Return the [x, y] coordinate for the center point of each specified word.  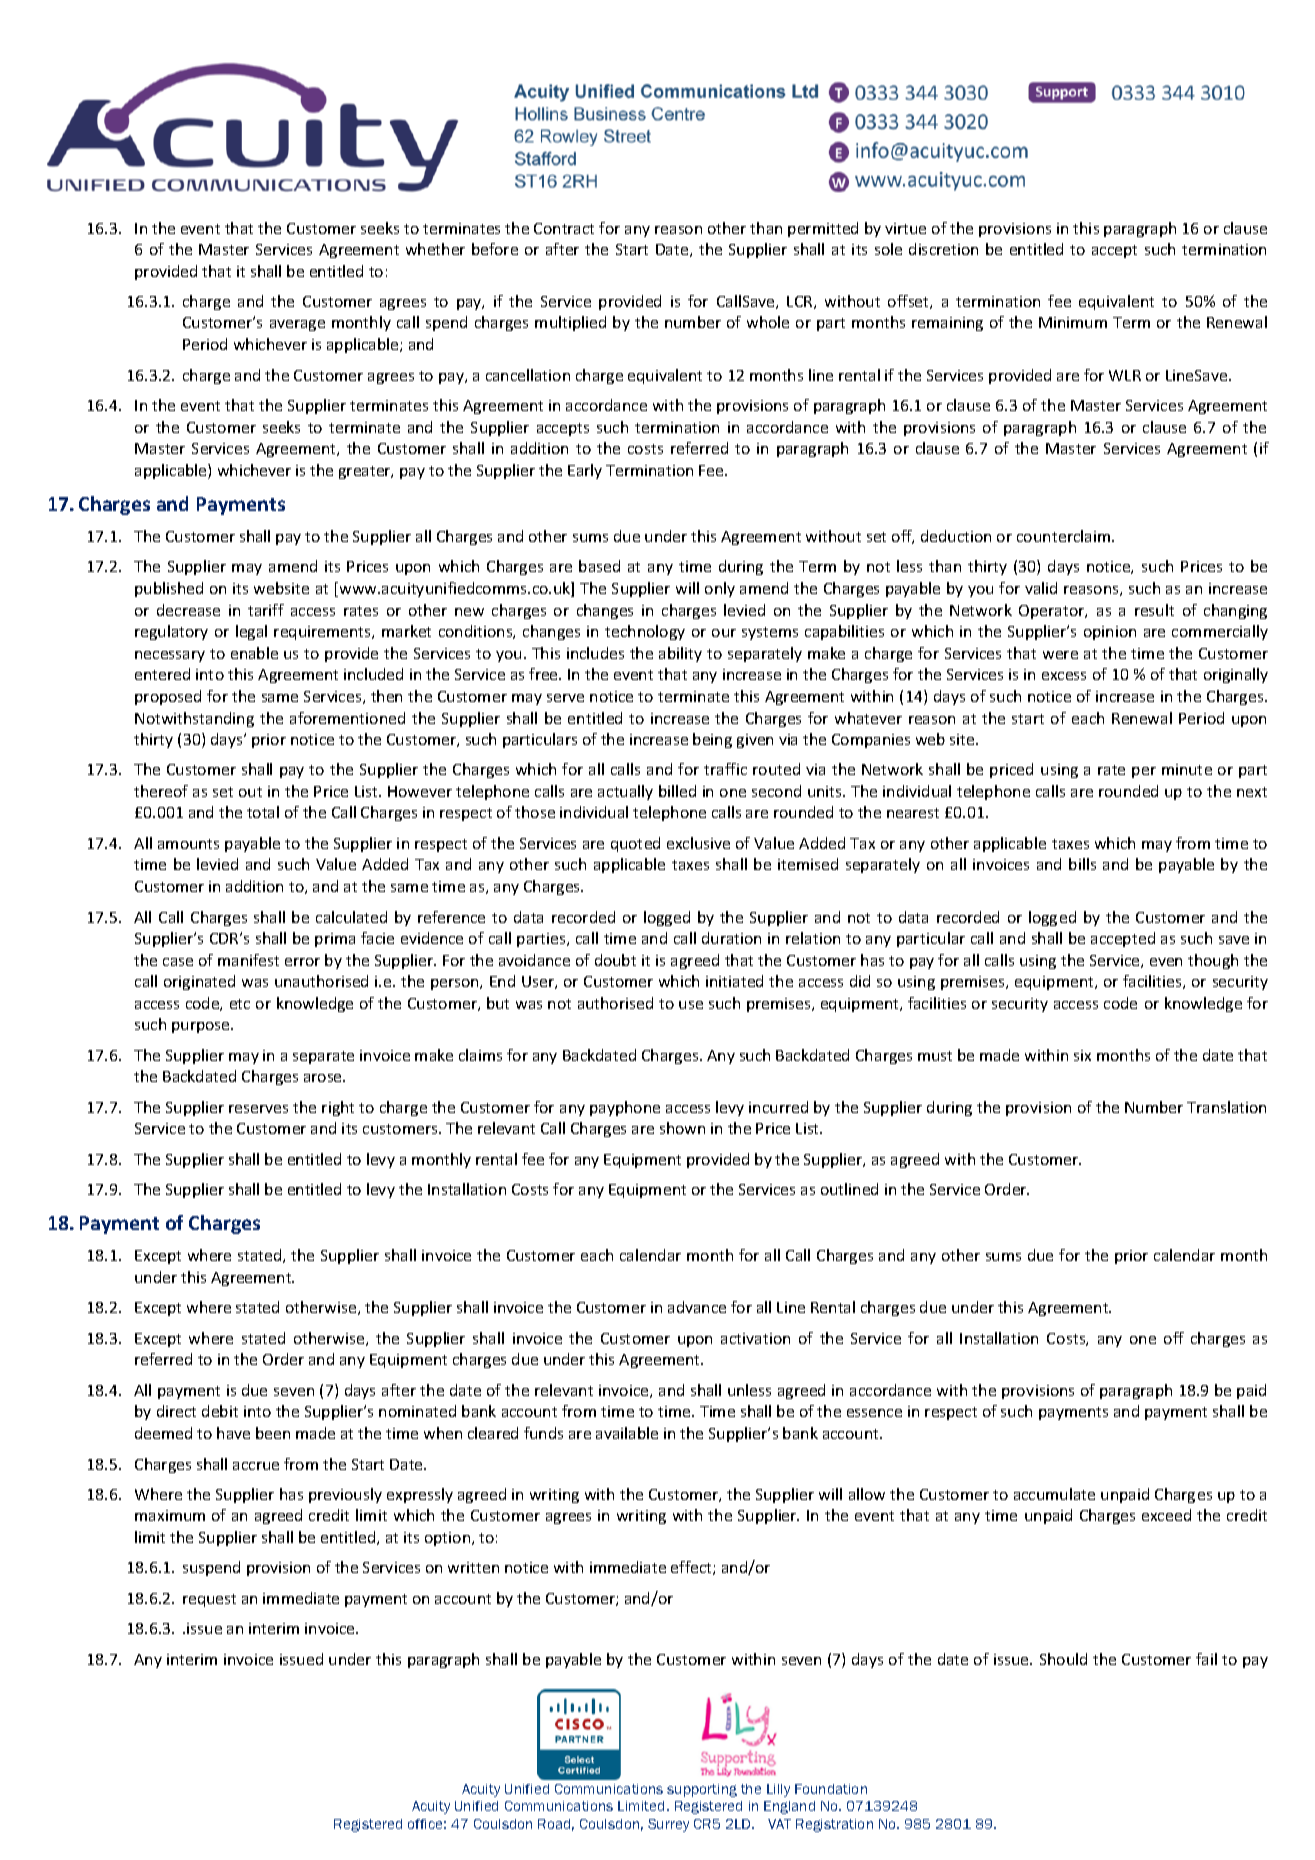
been [273, 1433]
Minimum [1073, 322]
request [209, 1600]
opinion [1110, 633]
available [627, 1433]
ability [680, 654]
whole [768, 322]
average [297, 325]
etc [240, 1004]
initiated [734, 981]
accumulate [1054, 1494]
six [1082, 1055]
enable [254, 653]
